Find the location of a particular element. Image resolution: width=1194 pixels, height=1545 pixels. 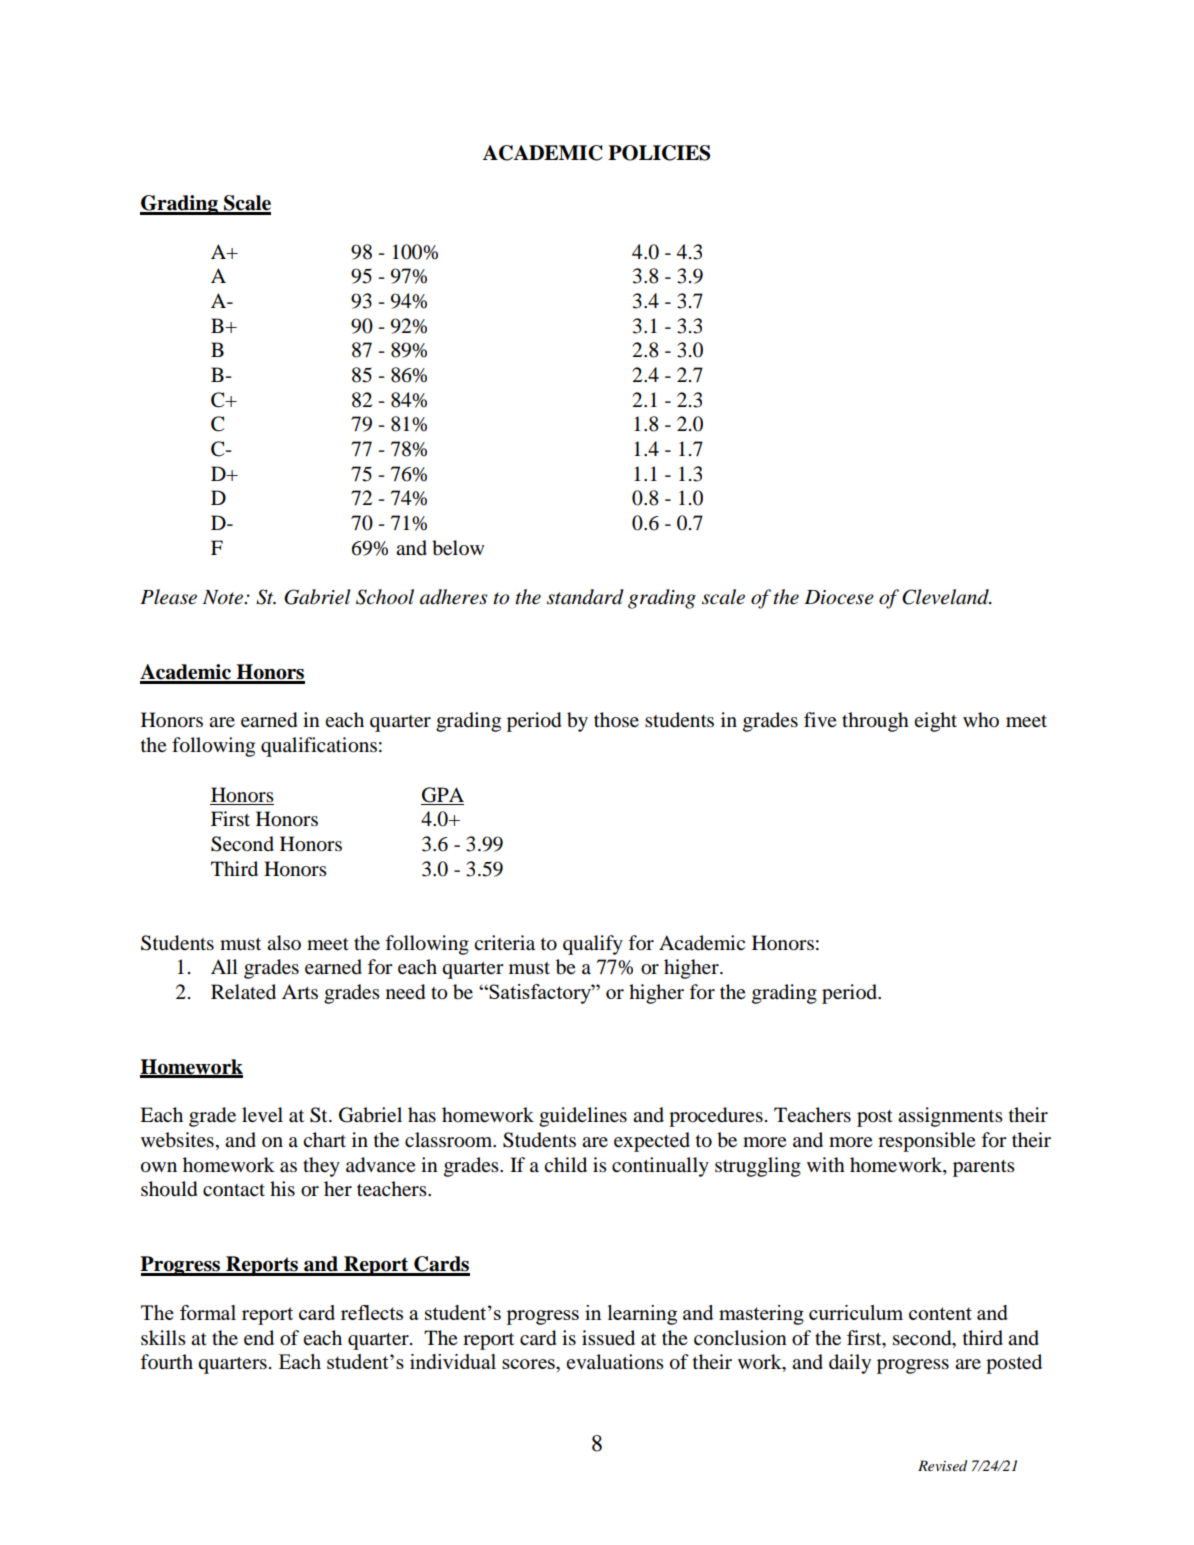

through is located at coordinates (875, 722).
